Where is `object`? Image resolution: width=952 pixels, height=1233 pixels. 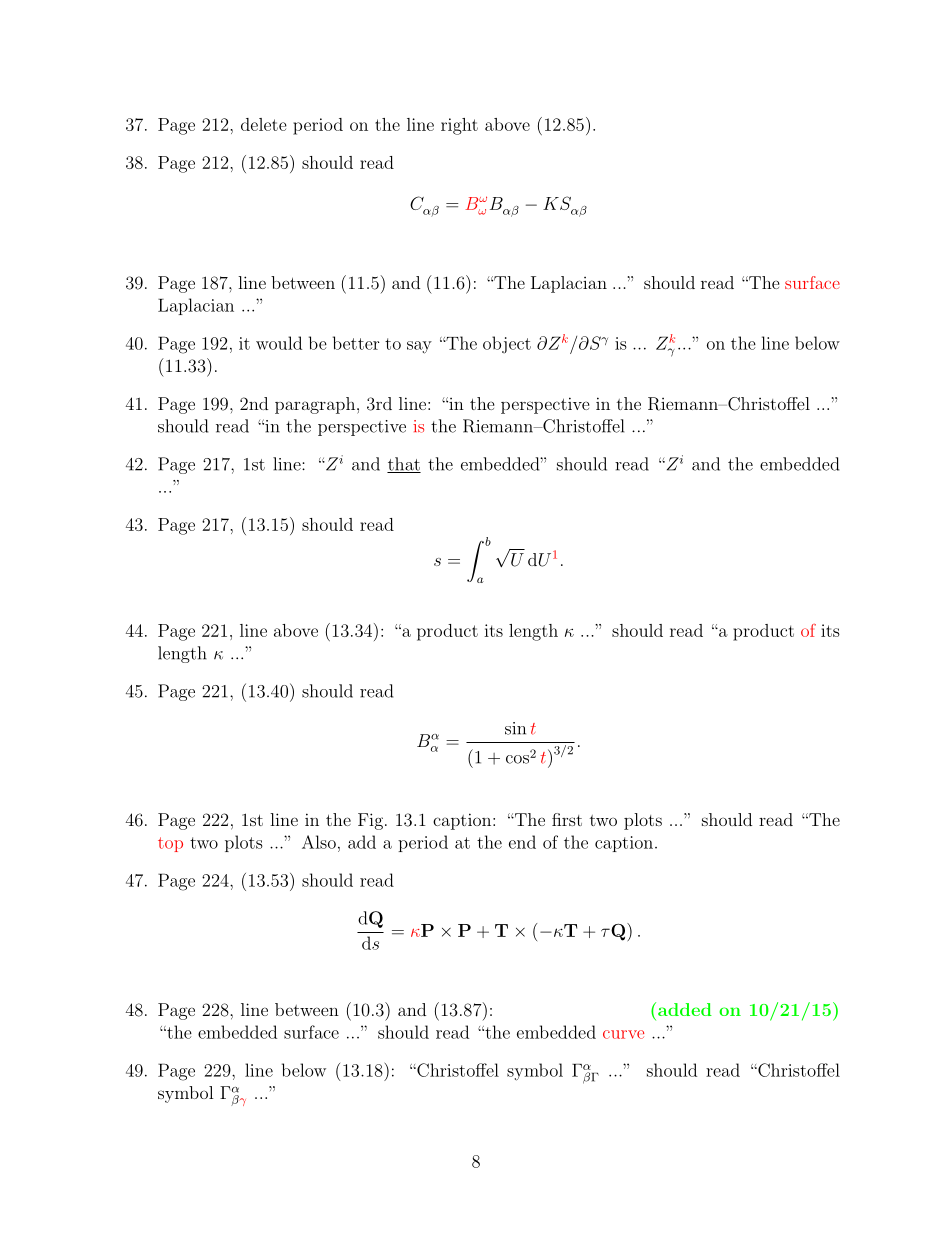
object is located at coordinates (507, 345).
